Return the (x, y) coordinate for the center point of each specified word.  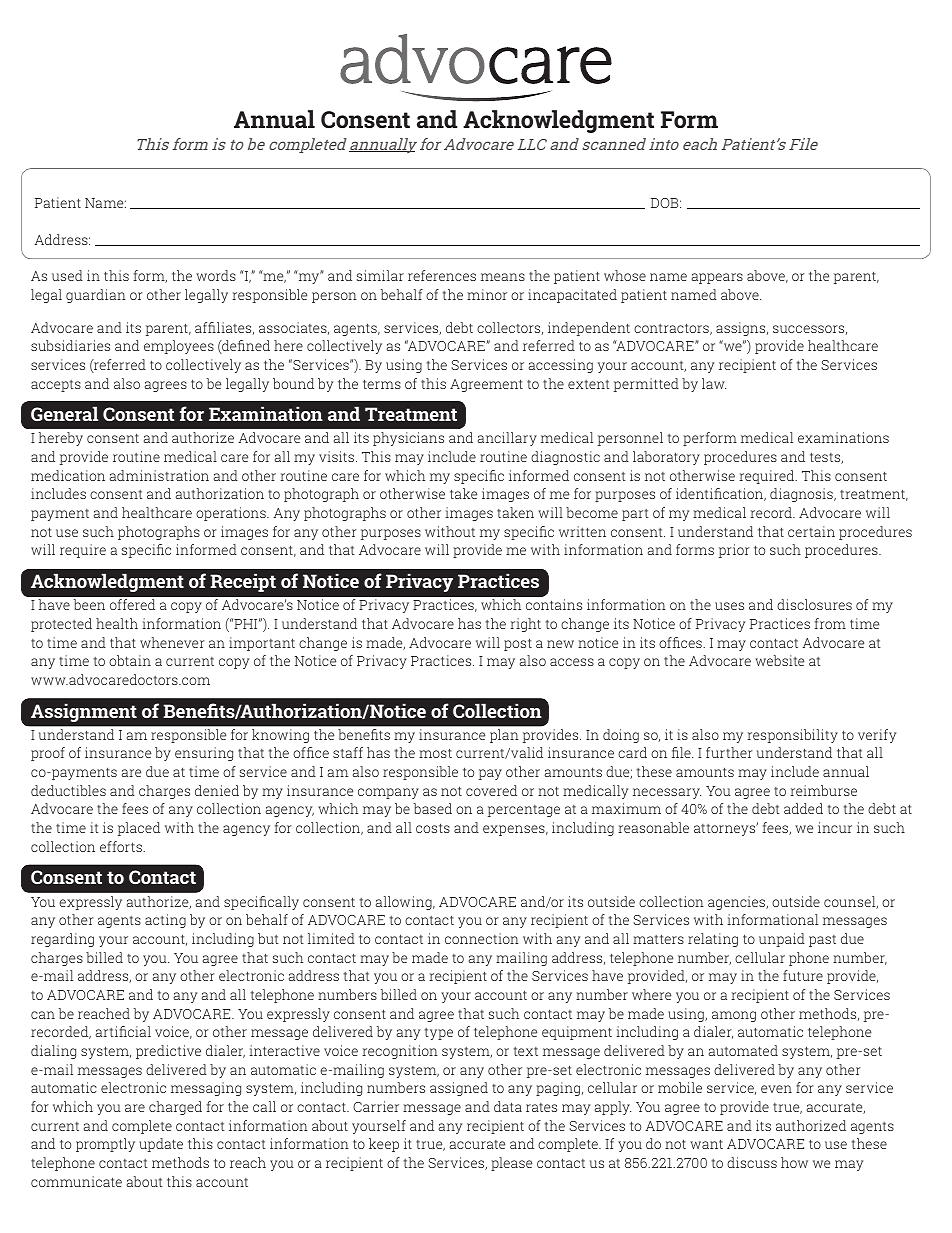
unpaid (782, 940)
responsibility (792, 736)
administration (159, 475)
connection (482, 938)
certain (811, 531)
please (511, 1164)
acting (165, 921)
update (161, 1145)
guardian (96, 296)
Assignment (84, 712)
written (582, 531)
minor (487, 294)
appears (717, 278)
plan (504, 736)
